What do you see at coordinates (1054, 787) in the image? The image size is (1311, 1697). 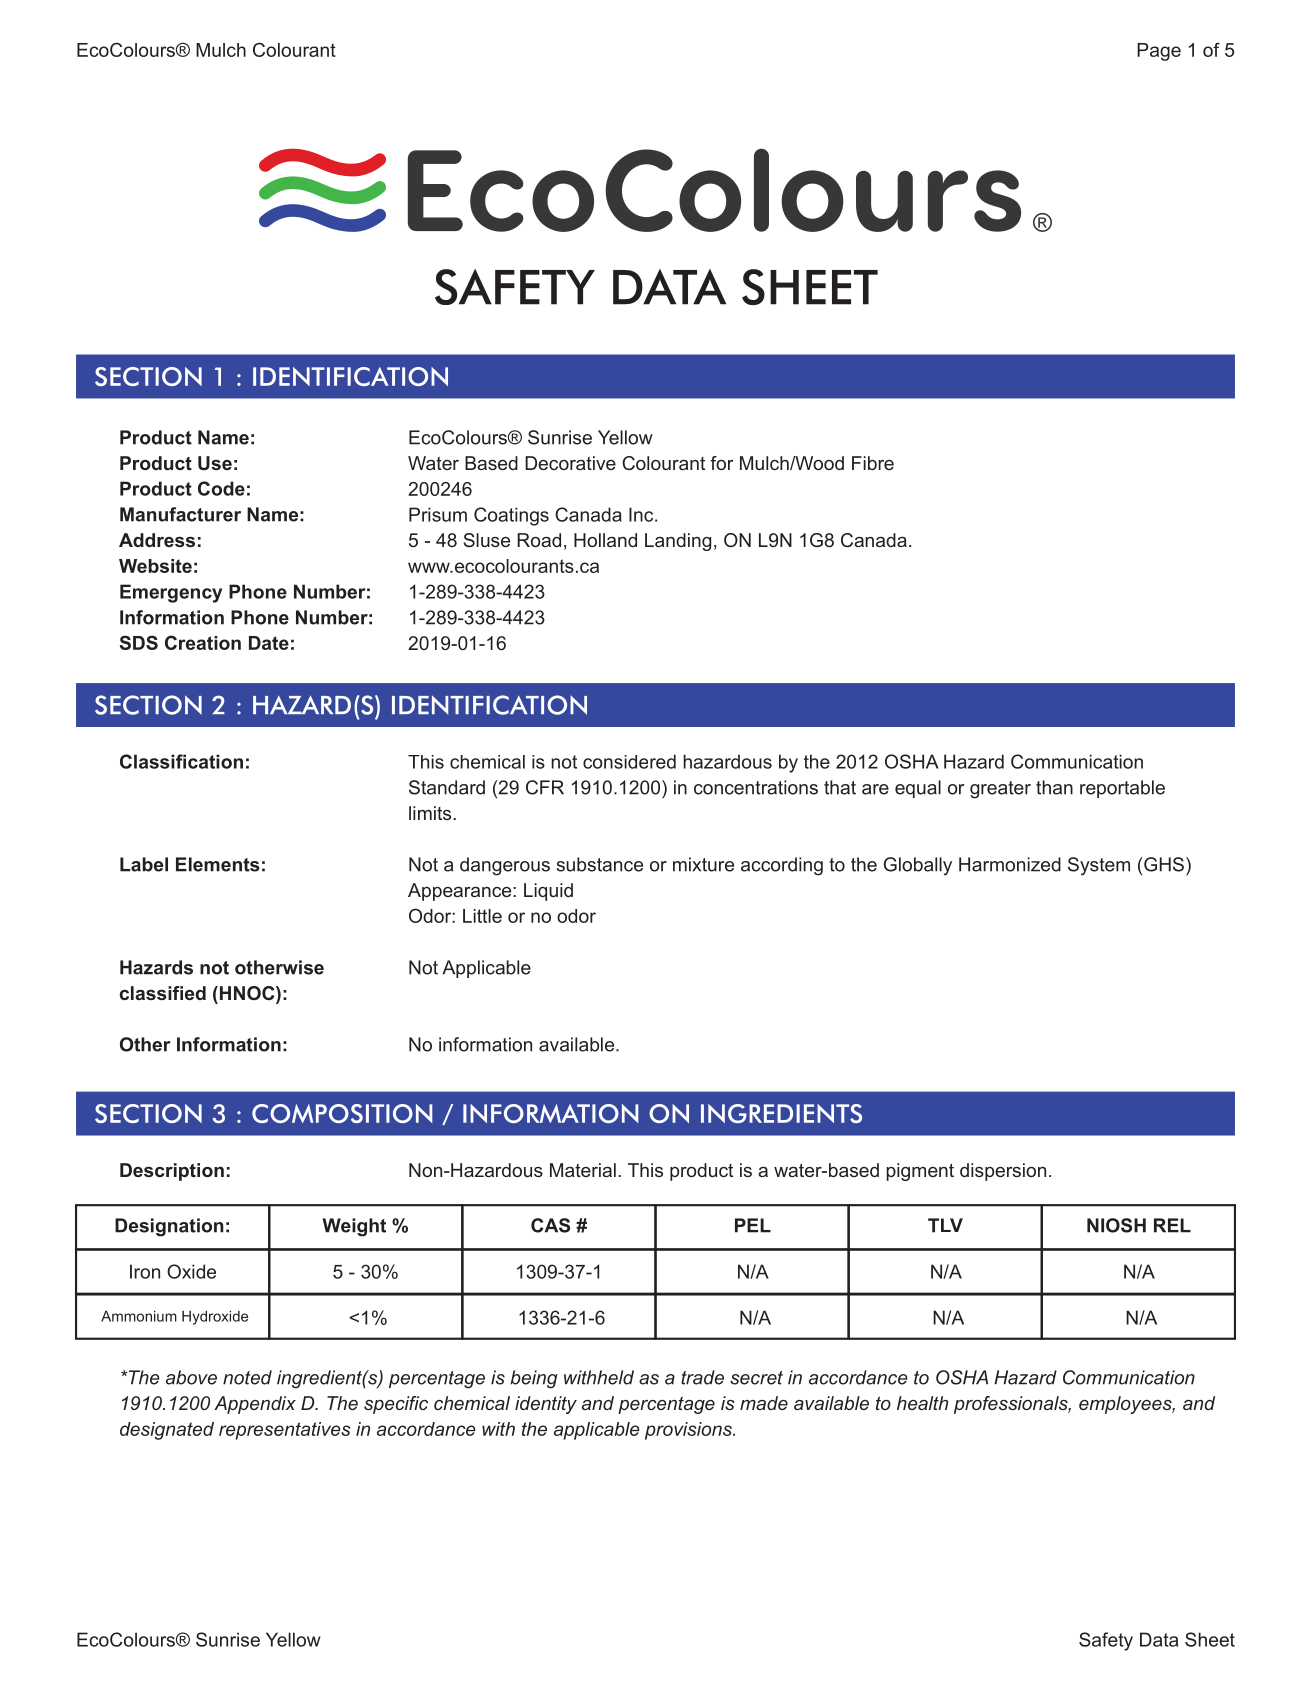 I see `than` at bounding box center [1054, 787].
